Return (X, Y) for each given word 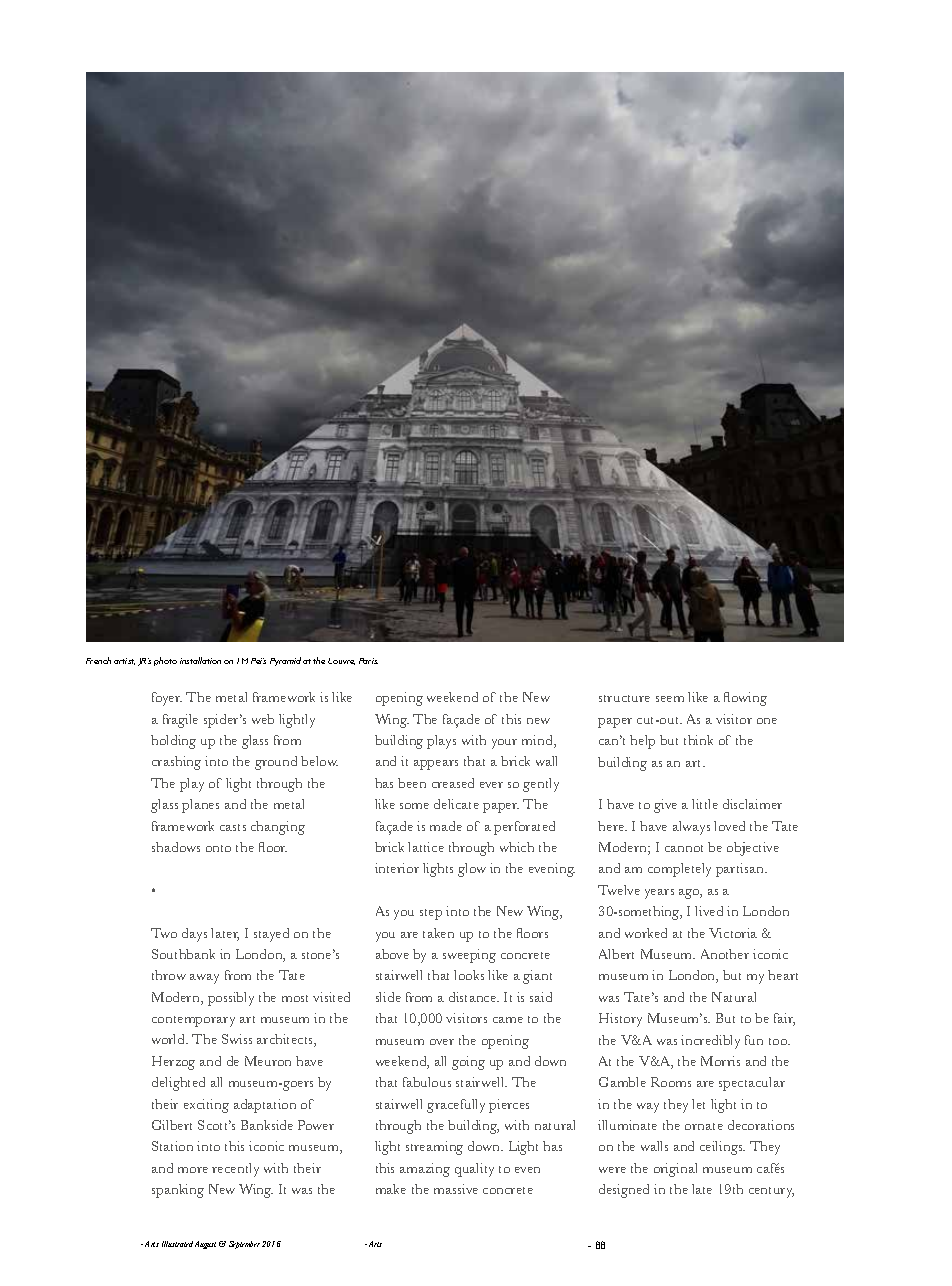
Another (725, 954)
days (194, 935)
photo (165, 661)
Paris (368, 661)
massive (456, 1189)
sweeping (469, 956)
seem (670, 699)
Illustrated (177, 1244)
